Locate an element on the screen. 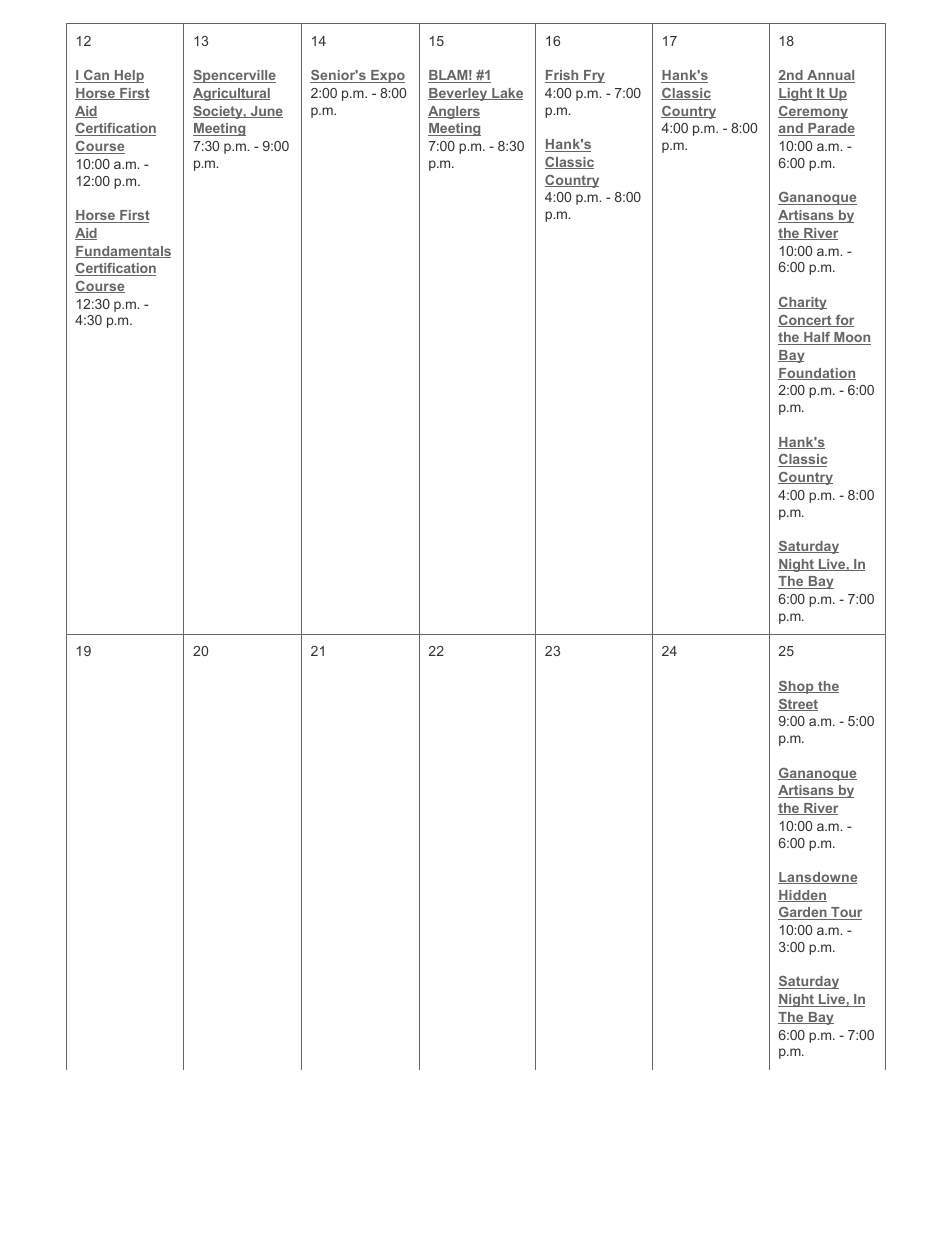  for is located at coordinates (843, 321).
